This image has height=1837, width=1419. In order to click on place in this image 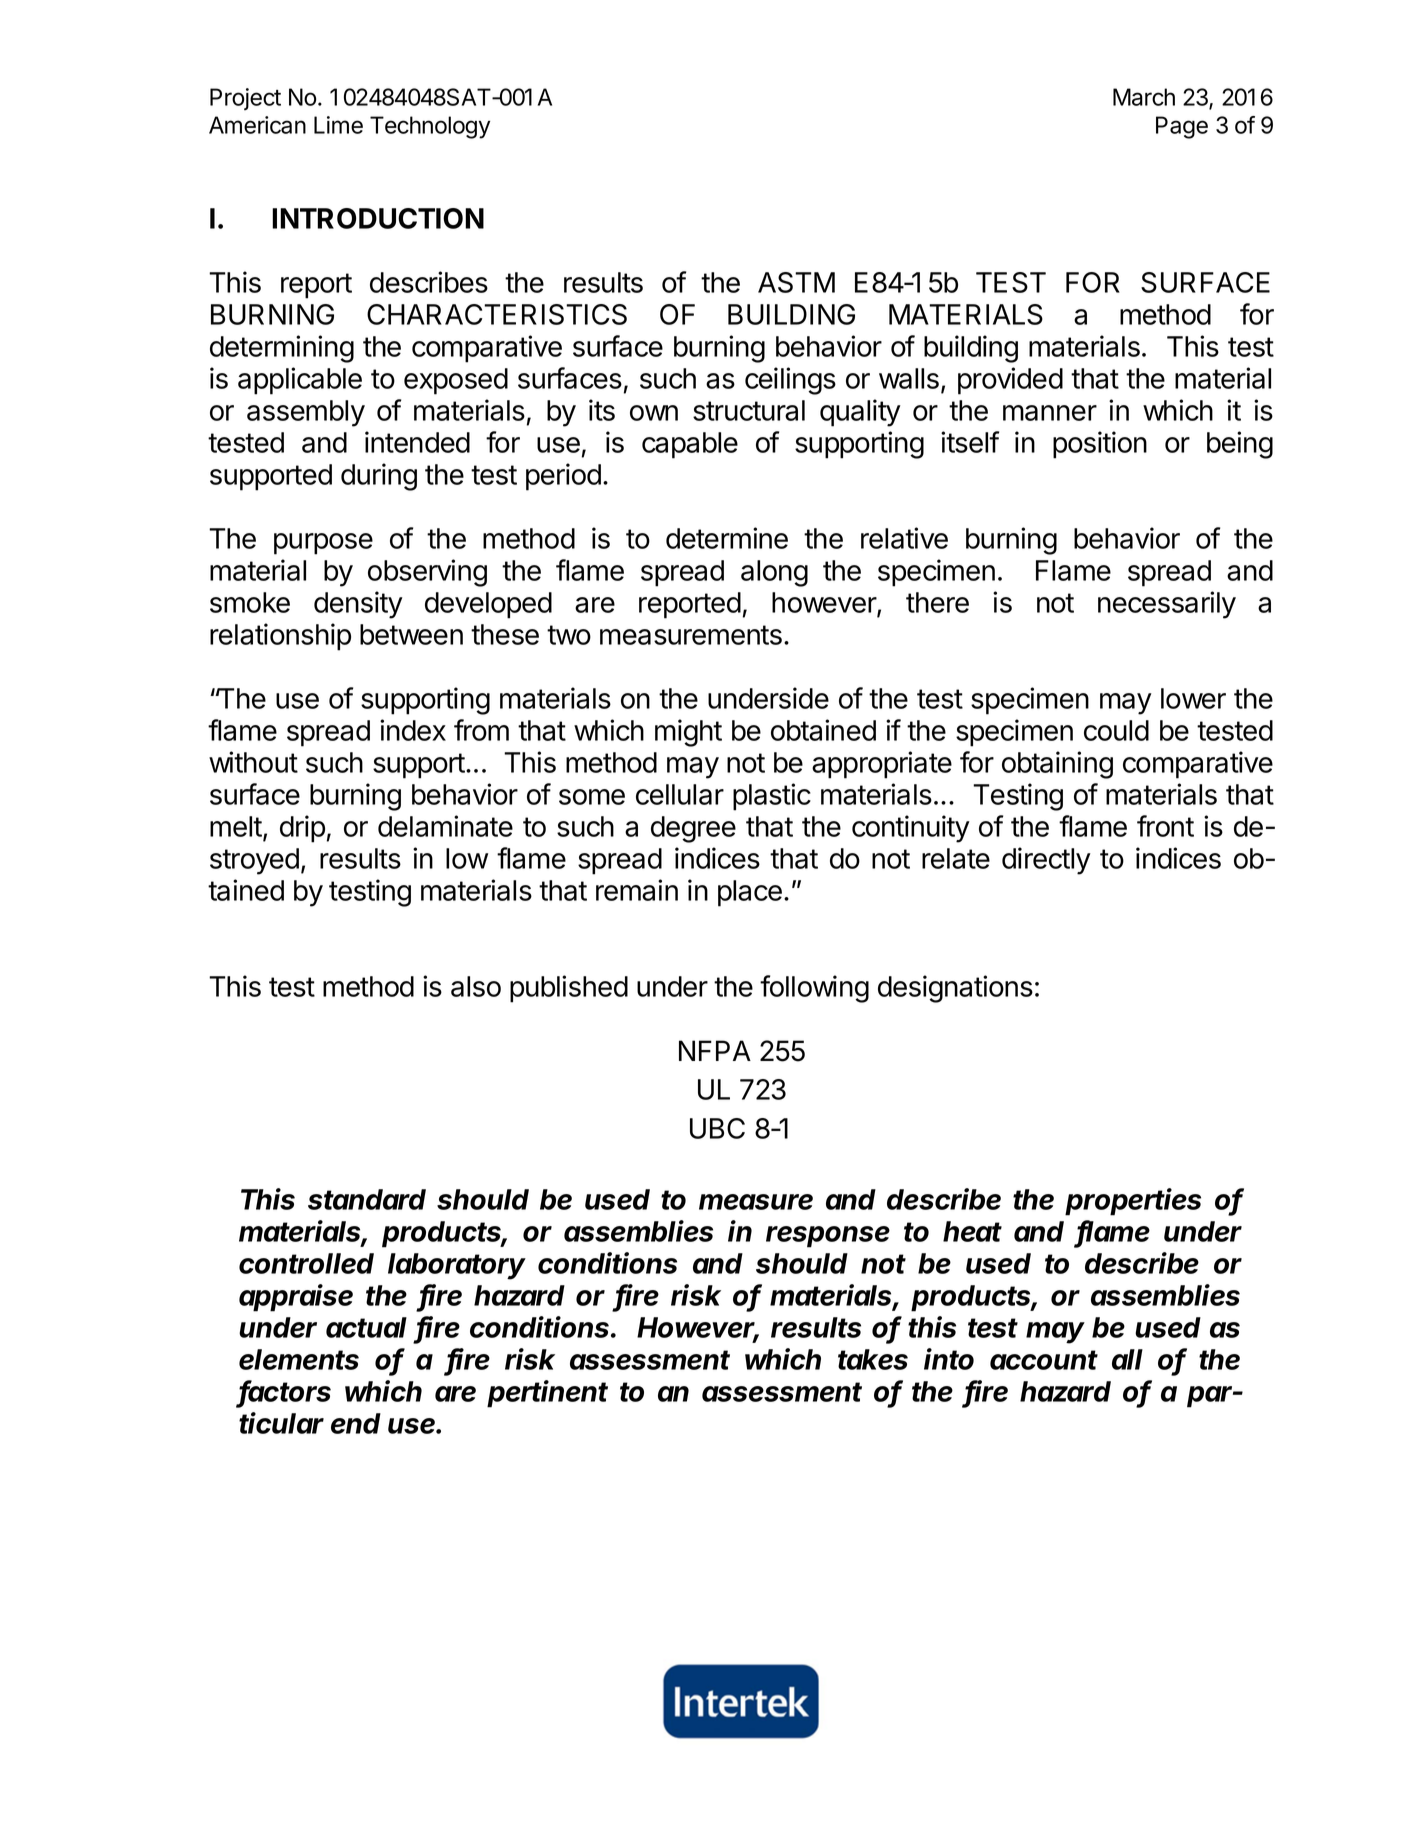, I will do `click(750, 893)`.
